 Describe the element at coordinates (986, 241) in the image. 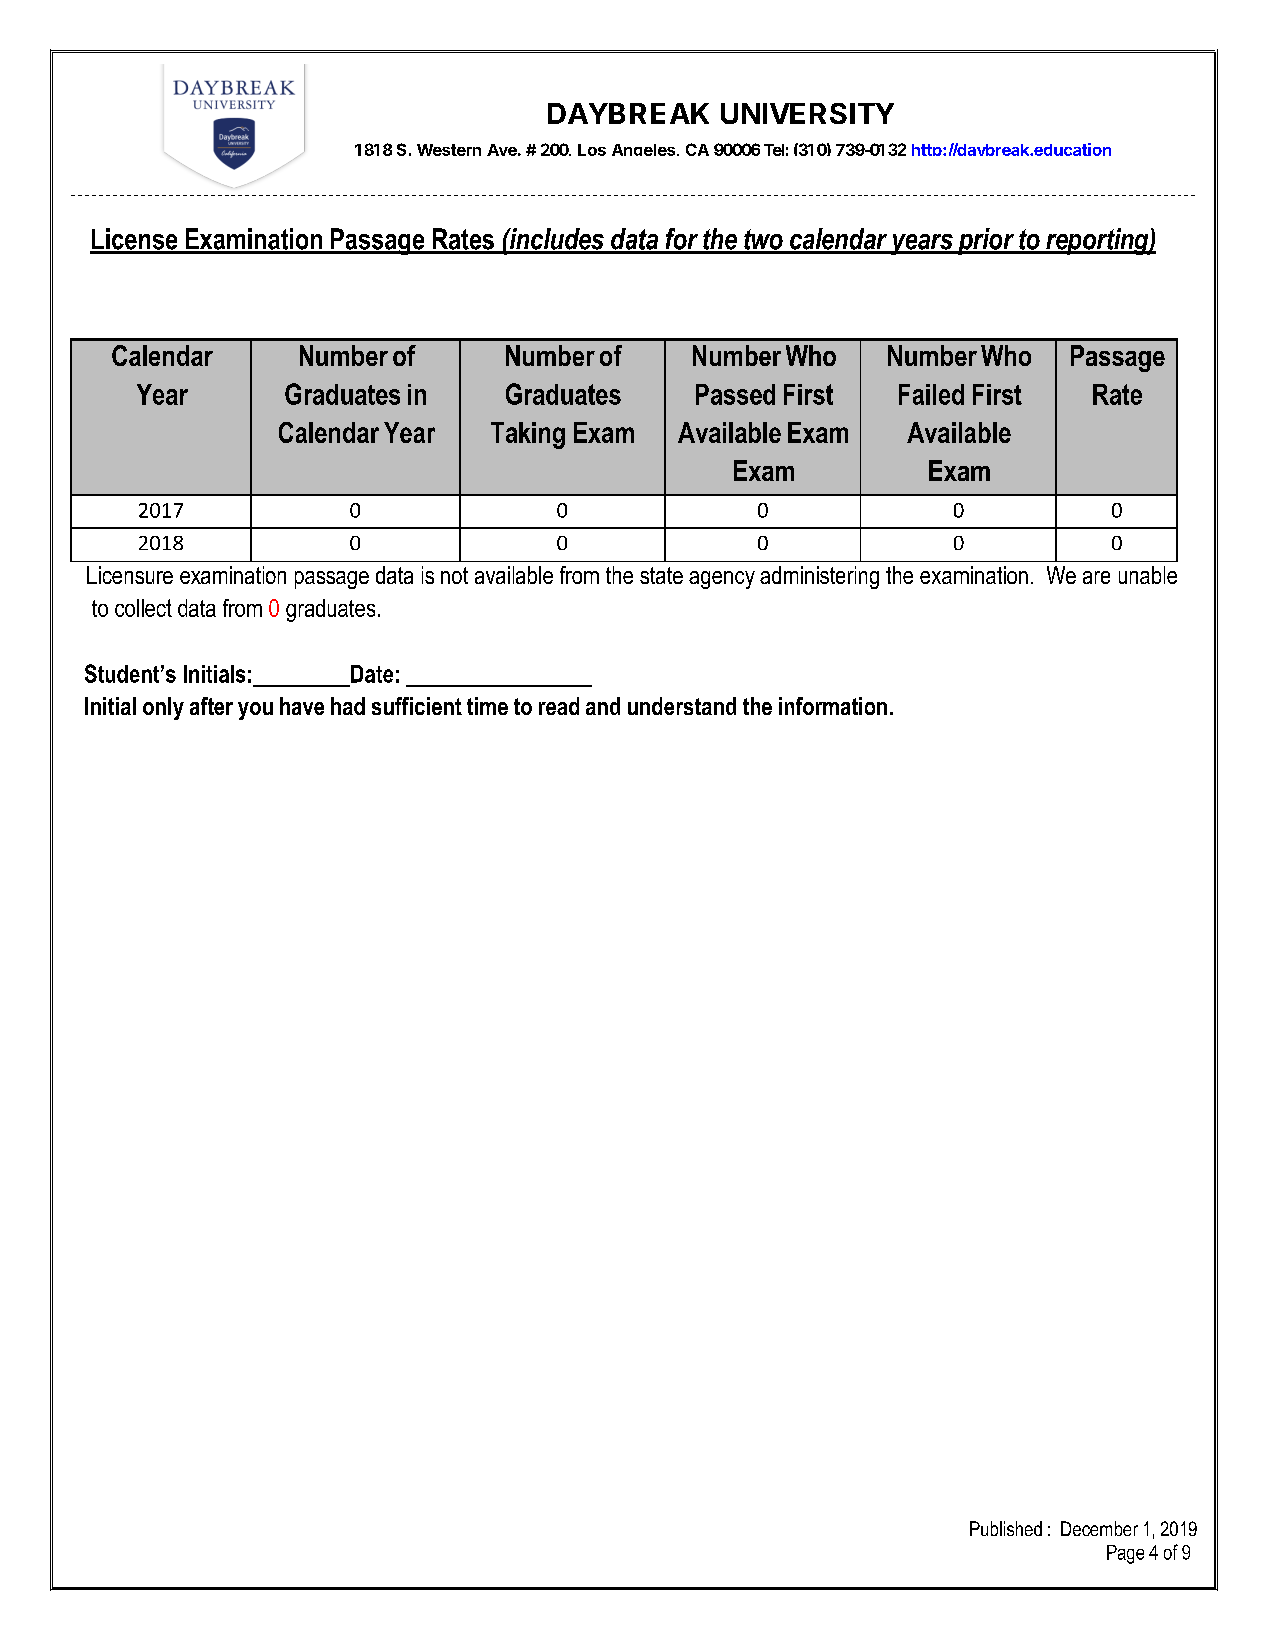

I see `prior` at that location.
